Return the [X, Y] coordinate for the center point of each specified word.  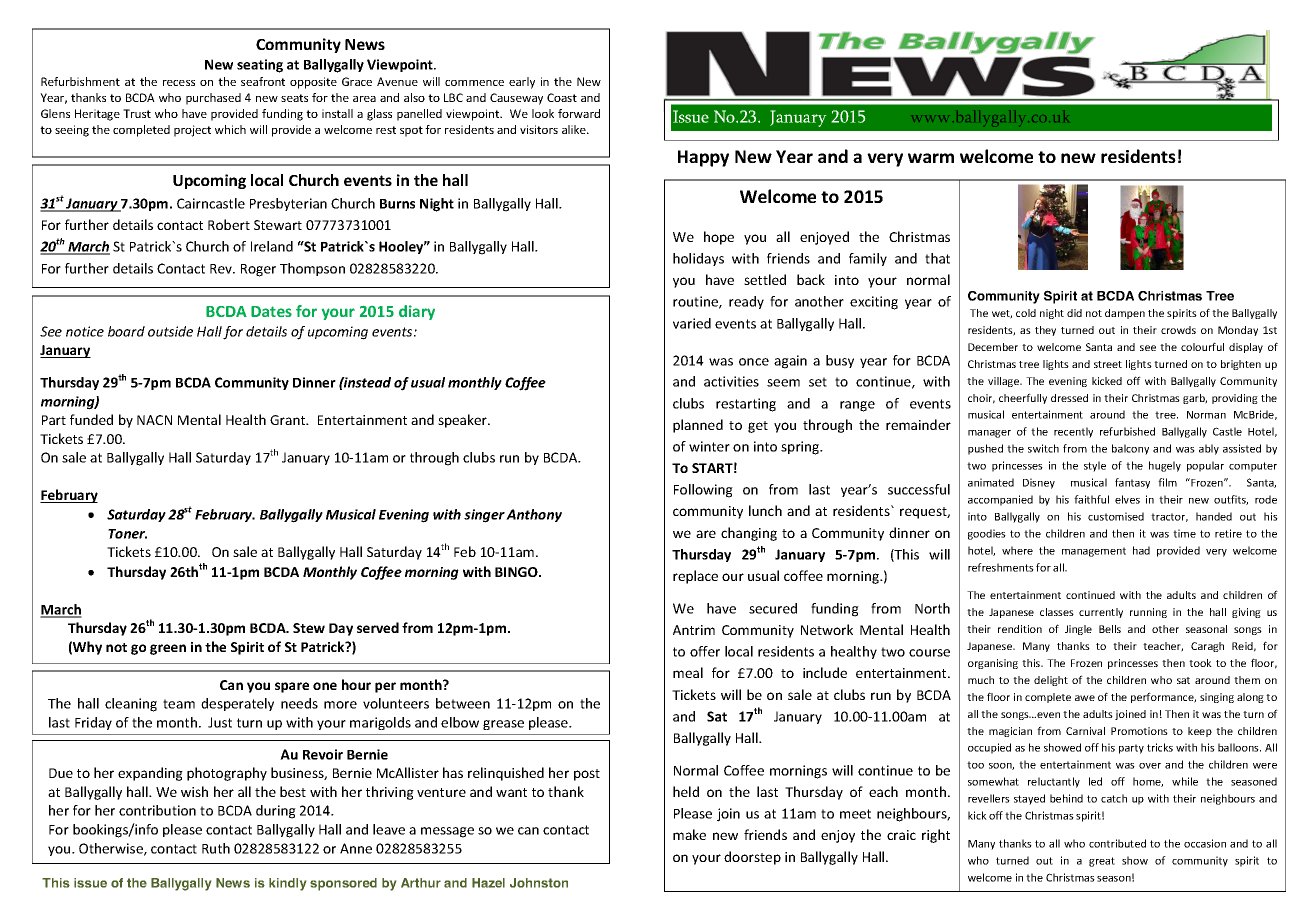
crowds [1178, 330]
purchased [213, 99]
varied [692, 323]
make [689, 834]
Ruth [216, 848]
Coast [562, 97]
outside [170, 331]
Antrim [694, 630]
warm [931, 158]
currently [1101, 613]
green [168, 649]
